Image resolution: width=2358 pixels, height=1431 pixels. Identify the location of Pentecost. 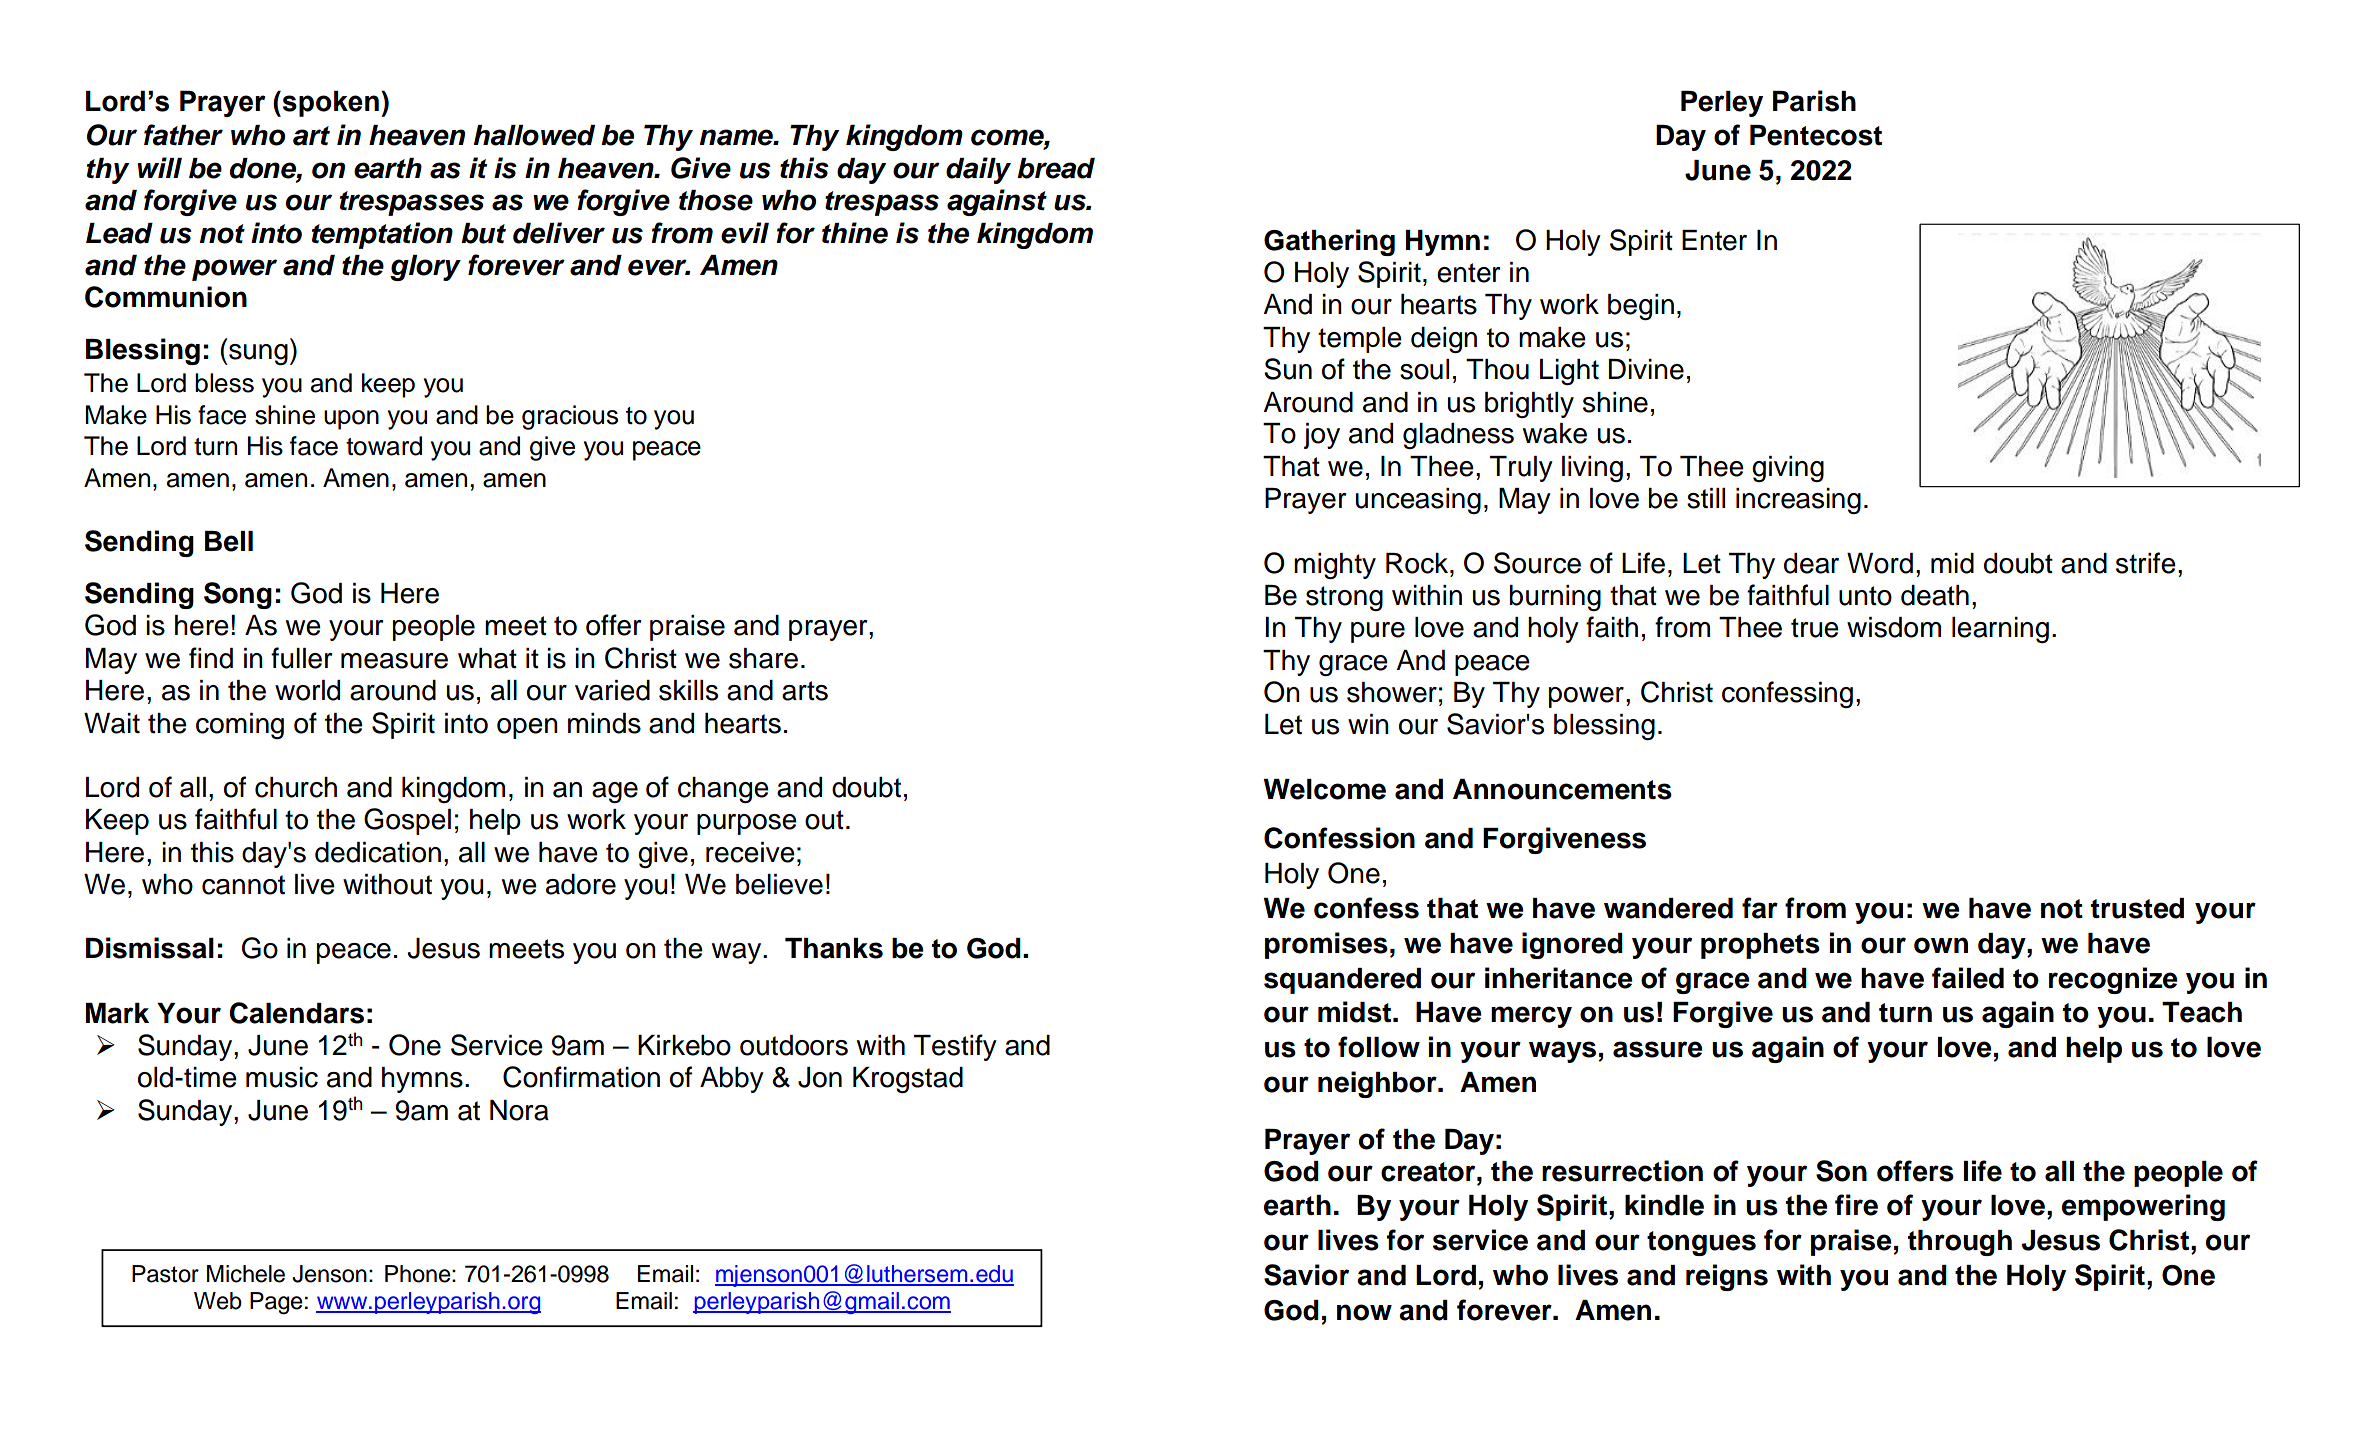
(1816, 135).
